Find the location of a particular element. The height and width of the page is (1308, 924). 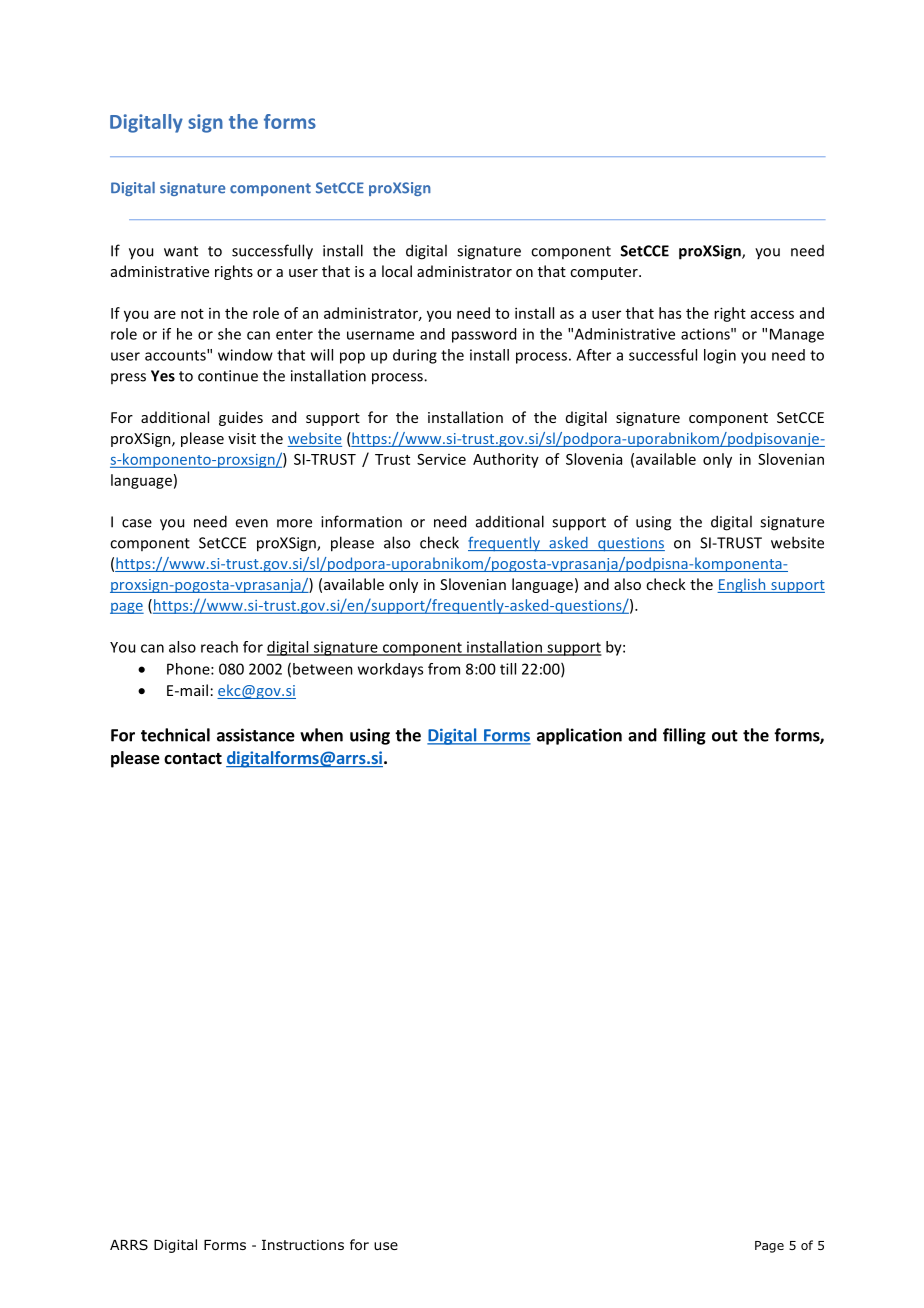

Service is located at coordinates (441, 459).
